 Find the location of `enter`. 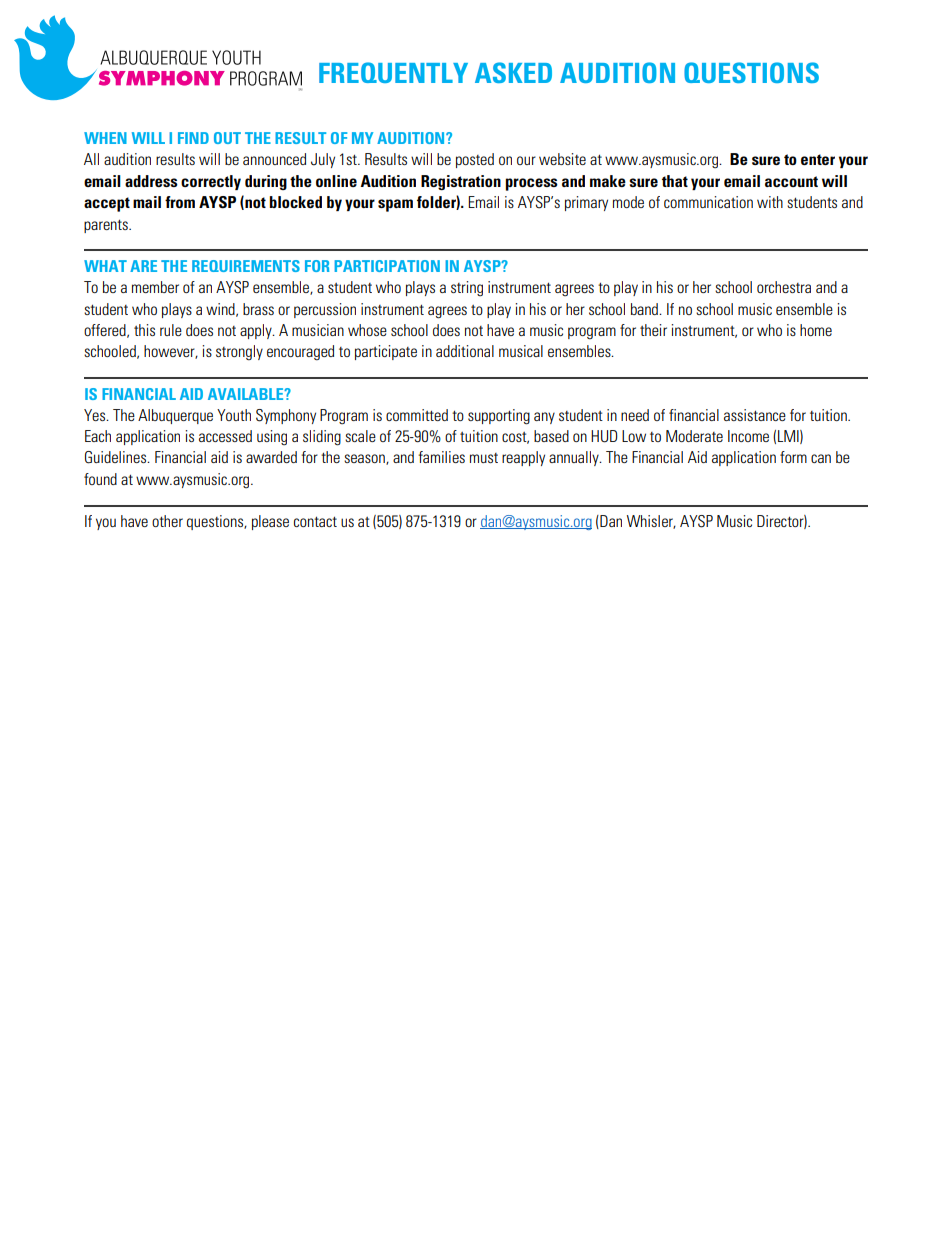

enter is located at coordinates (818, 159).
